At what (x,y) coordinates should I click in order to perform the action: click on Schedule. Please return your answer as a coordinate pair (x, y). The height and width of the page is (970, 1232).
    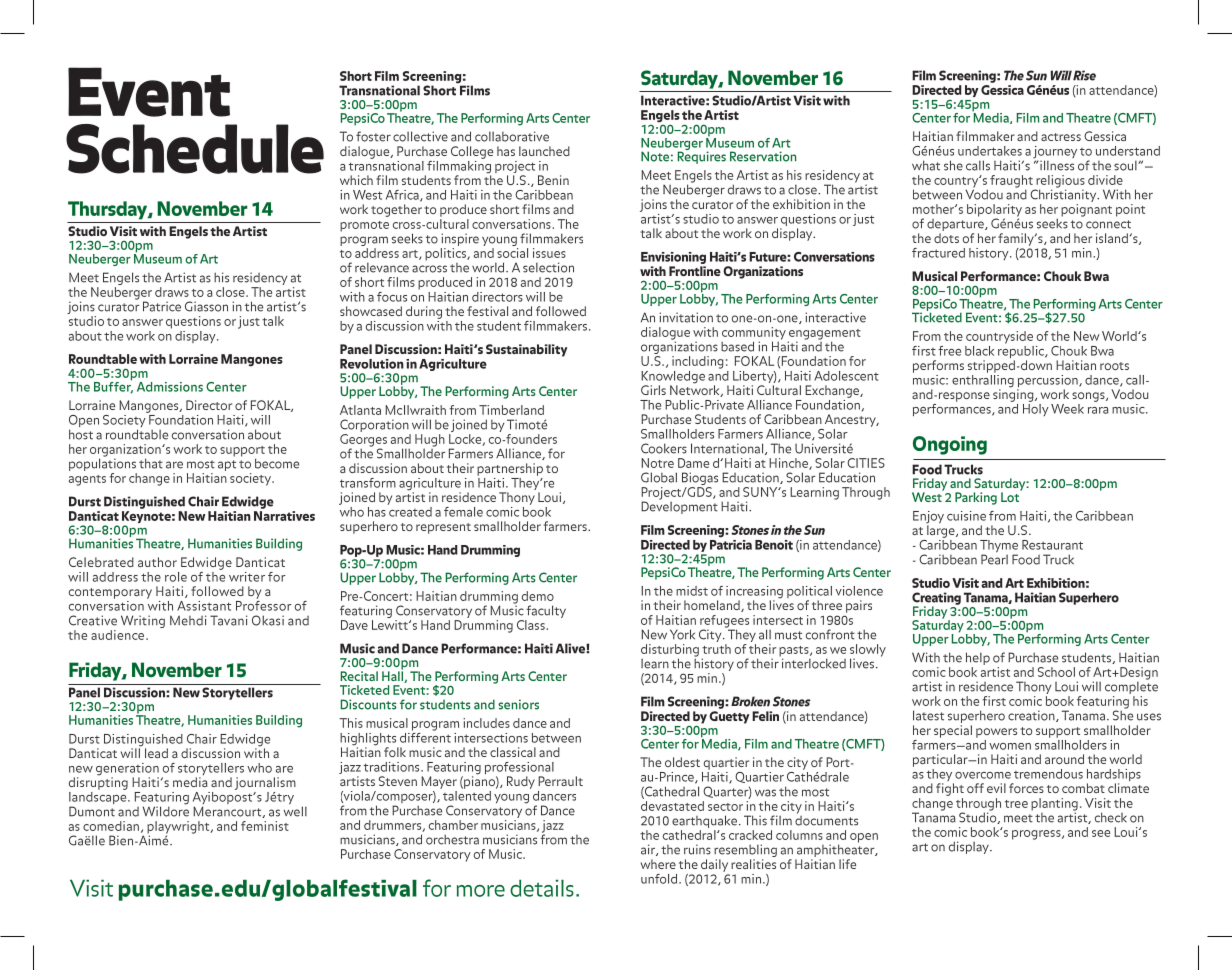
    Looking at the image, I should click on (195, 149).
